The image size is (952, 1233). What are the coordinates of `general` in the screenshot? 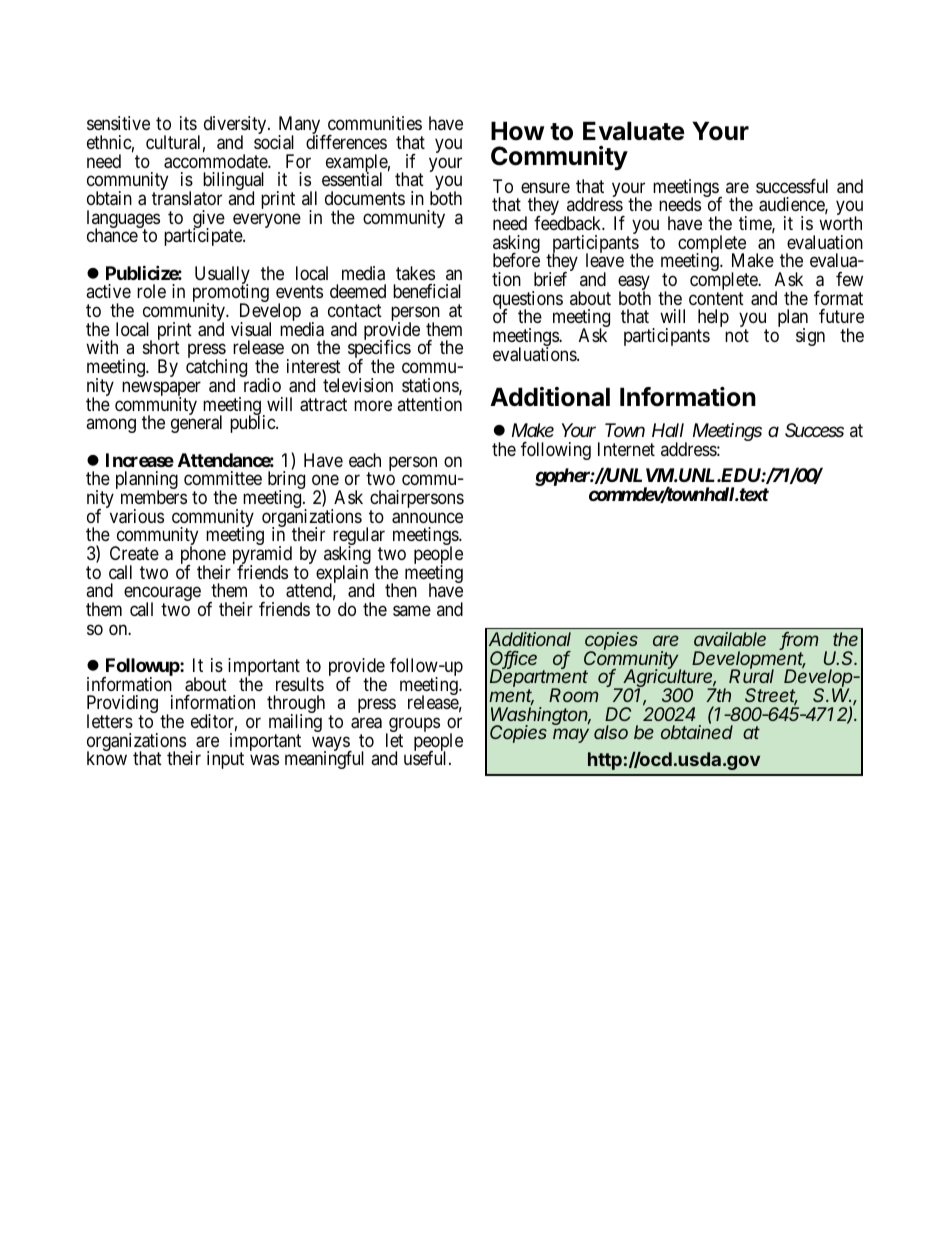 It's located at (196, 423).
